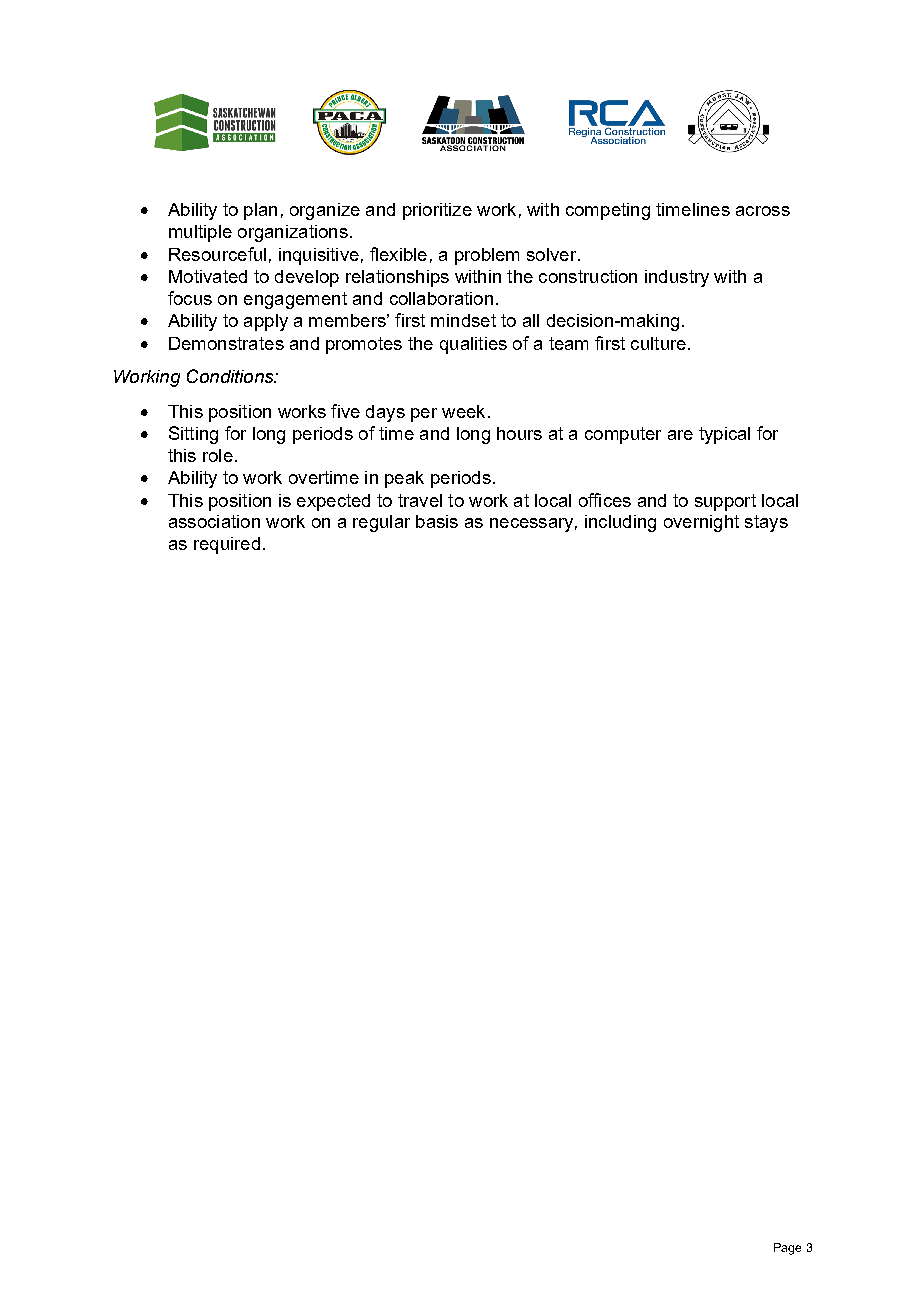 The width and height of the page is (924, 1308). Describe the element at coordinates (293, 233) in the page. I see `organizations` at that location.
